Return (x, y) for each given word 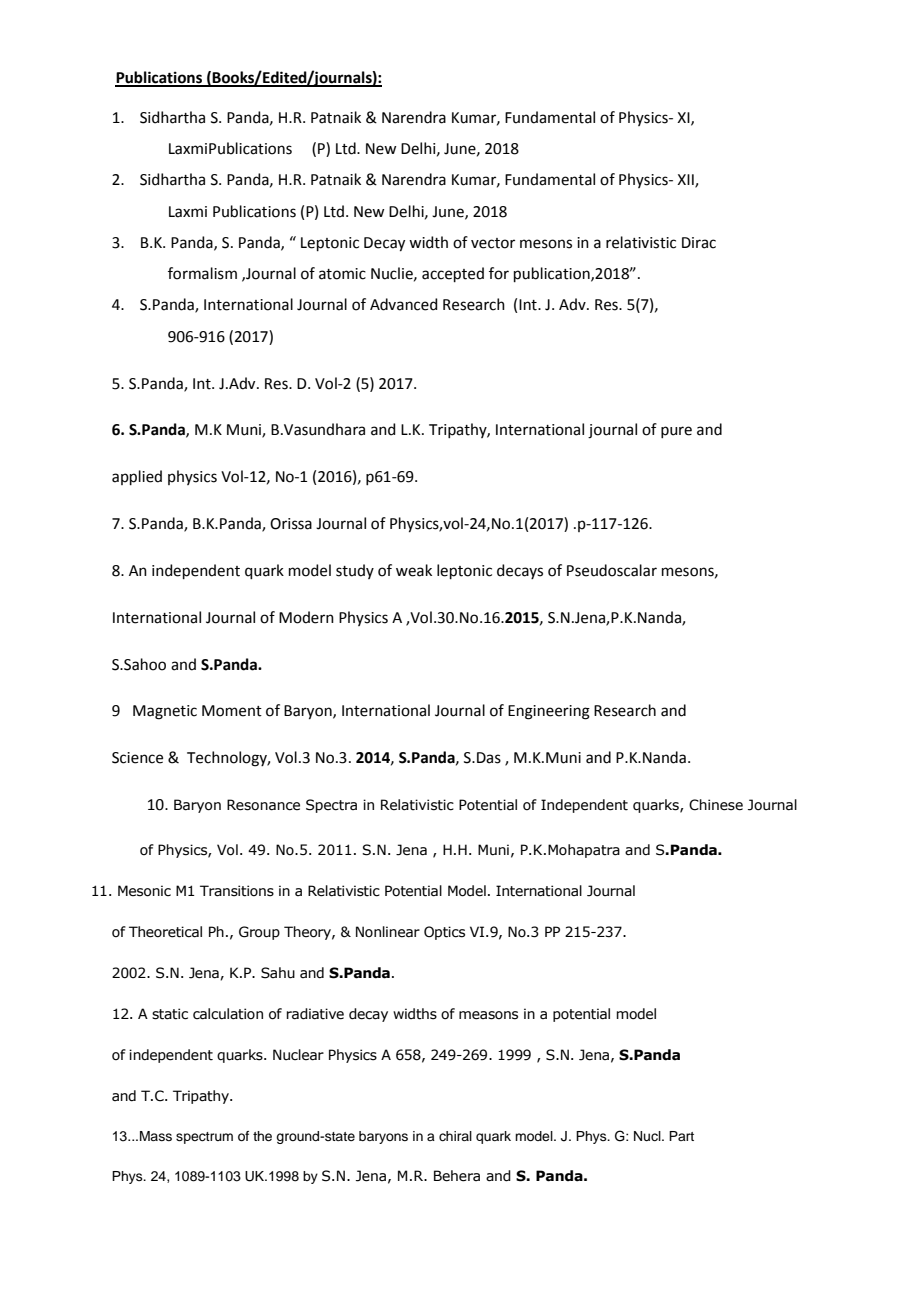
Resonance (263, 805)
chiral (455, 1136)
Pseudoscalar (612, 570)
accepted (453, 274)
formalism (202, 273)
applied (137, 477)
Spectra (331, 806)
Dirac (699, 243)
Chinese (716, 805)
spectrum (204, 1138)
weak (414, 570)
